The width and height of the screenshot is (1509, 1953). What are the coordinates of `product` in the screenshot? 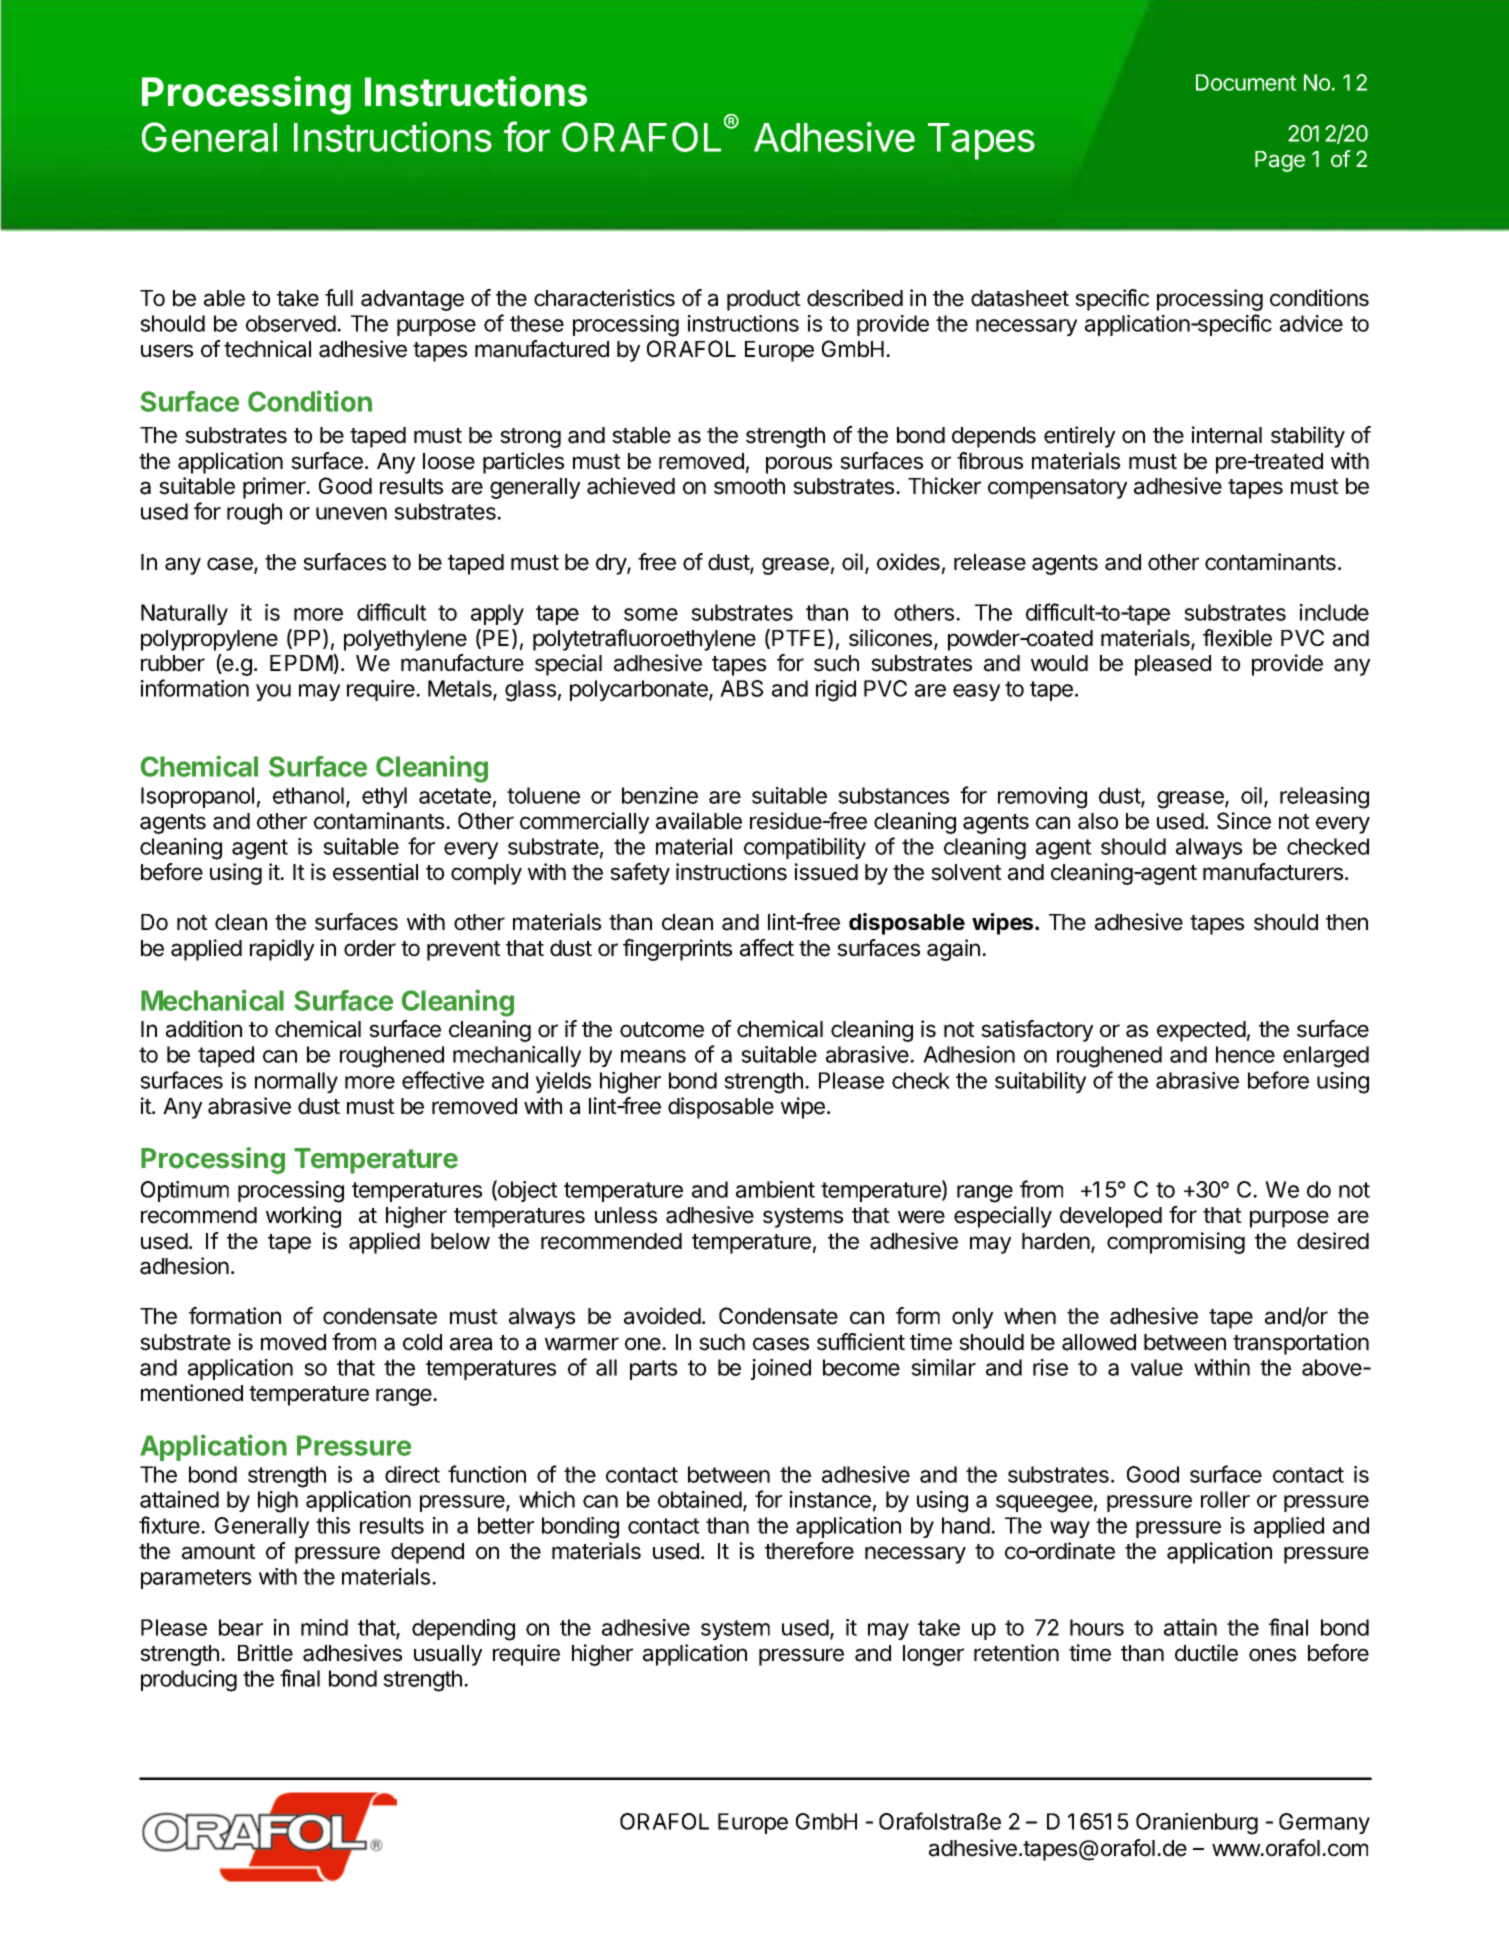 It's located at (764, 300).
